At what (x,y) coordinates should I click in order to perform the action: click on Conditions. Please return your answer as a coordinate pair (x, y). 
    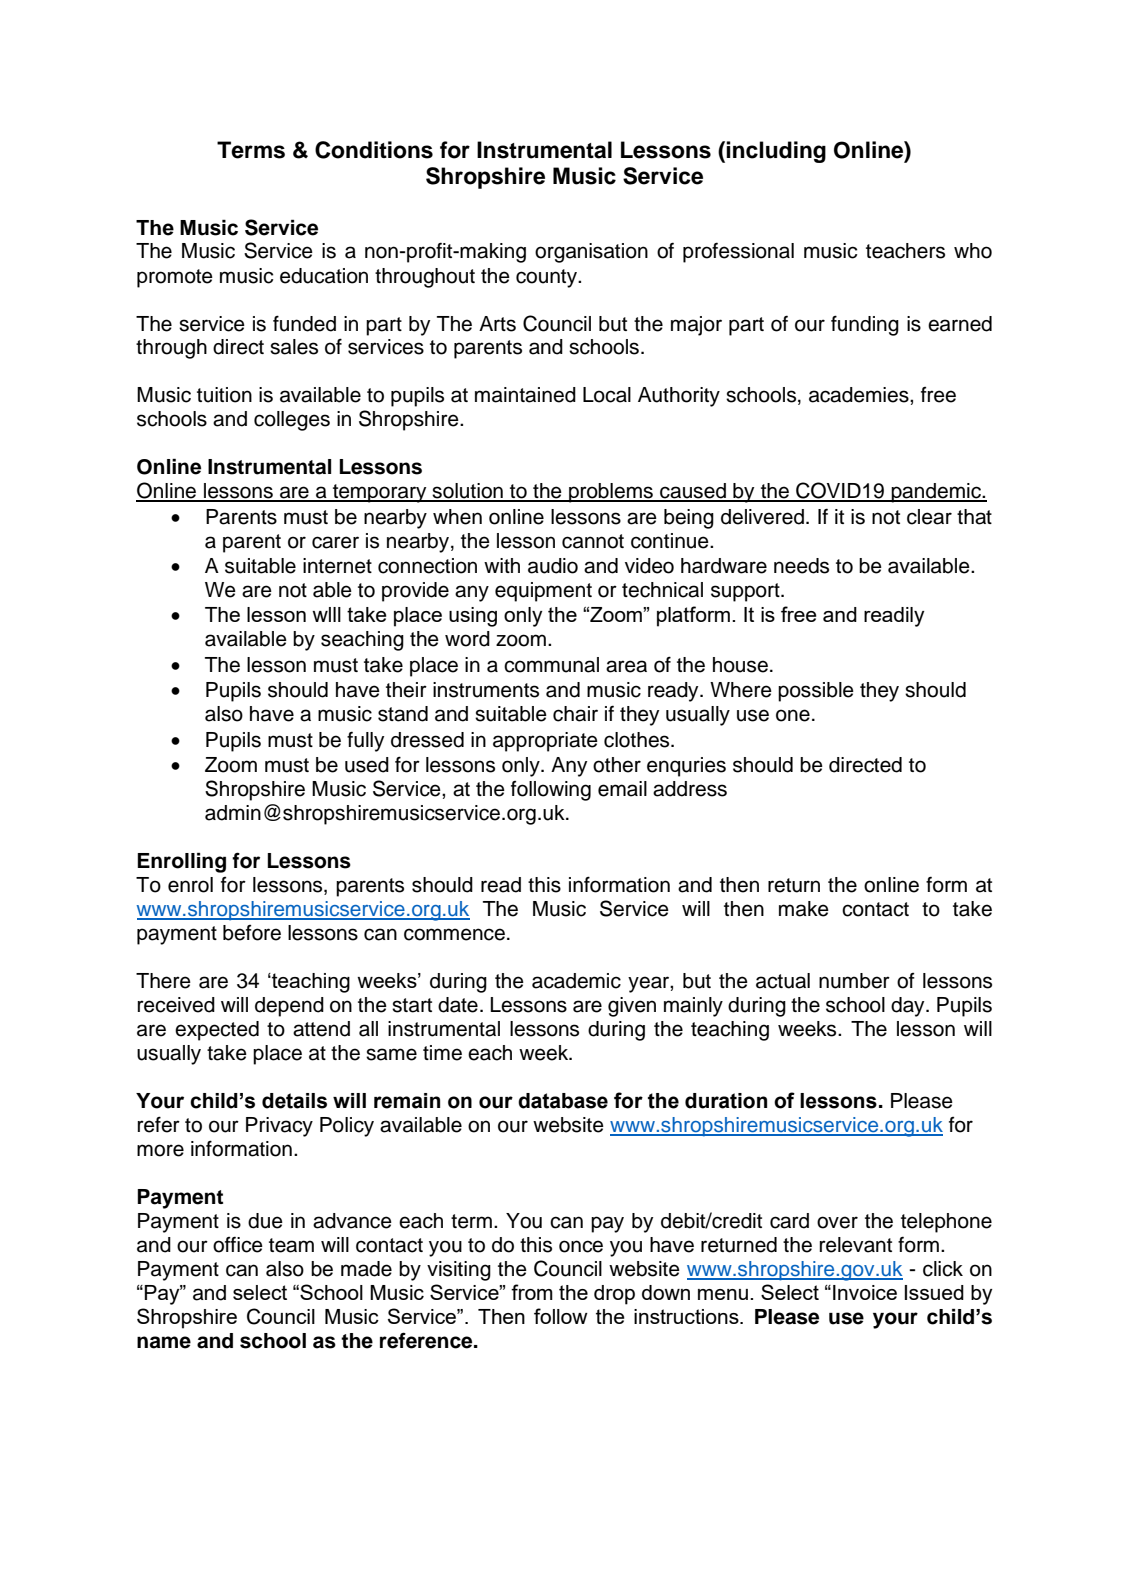
    Looking at the image, I should click on (374, 150).
